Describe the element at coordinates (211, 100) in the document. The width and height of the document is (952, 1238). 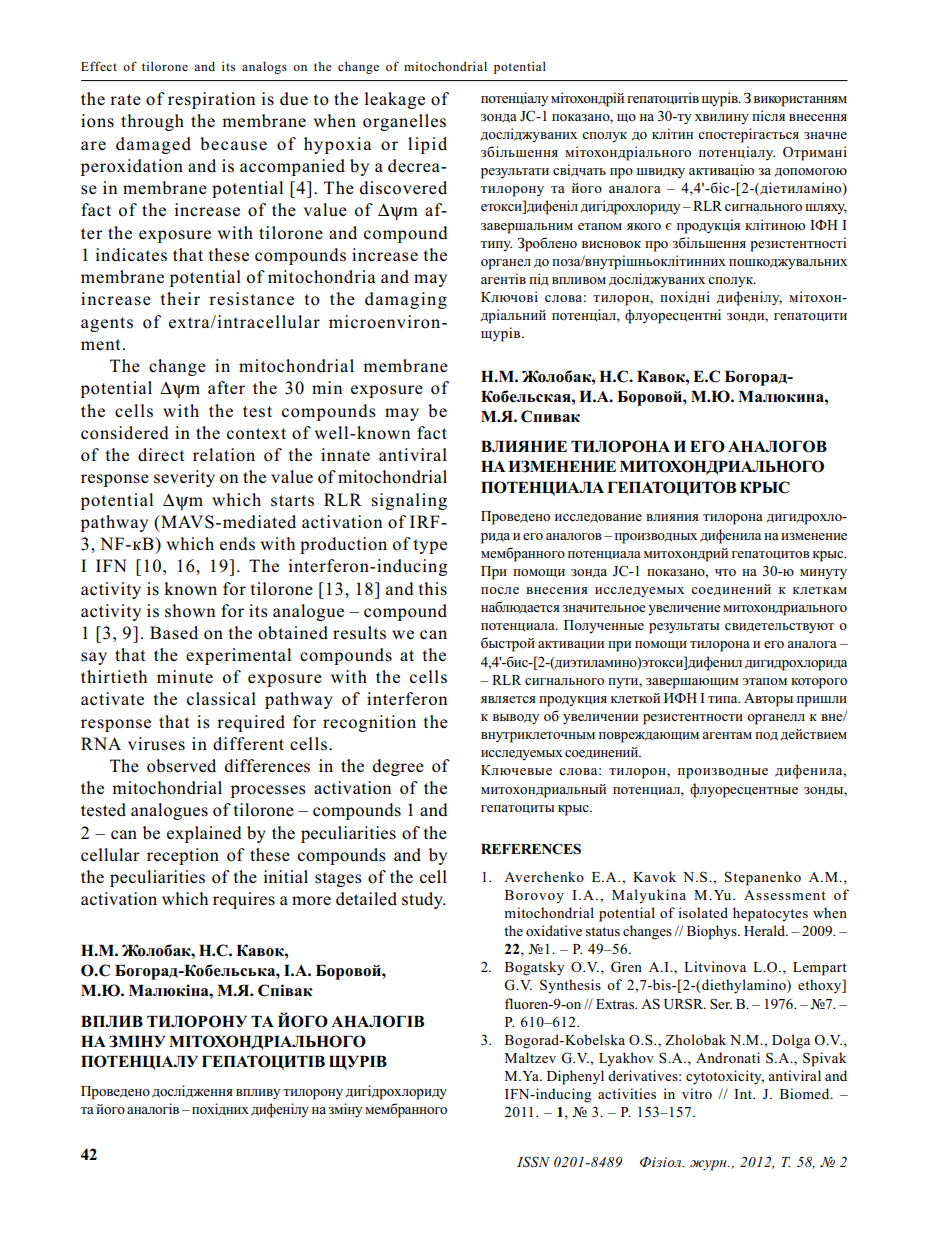
I see `respiration` at that location.
